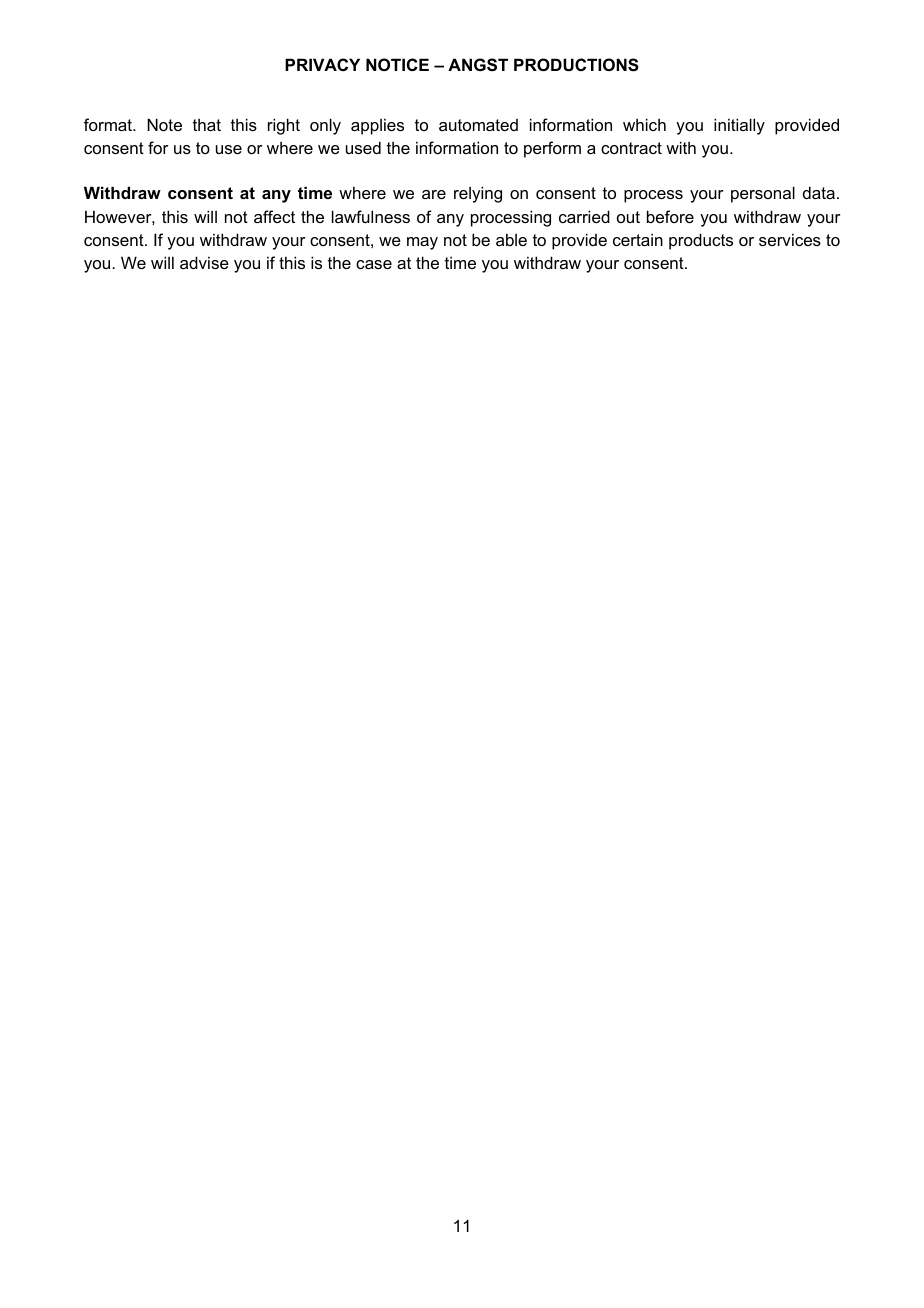 The image size is (924, 1308). What do you see at coordinates (478, 125) in the screenshot?
I see `automated` at bounding box center [478, 125].
